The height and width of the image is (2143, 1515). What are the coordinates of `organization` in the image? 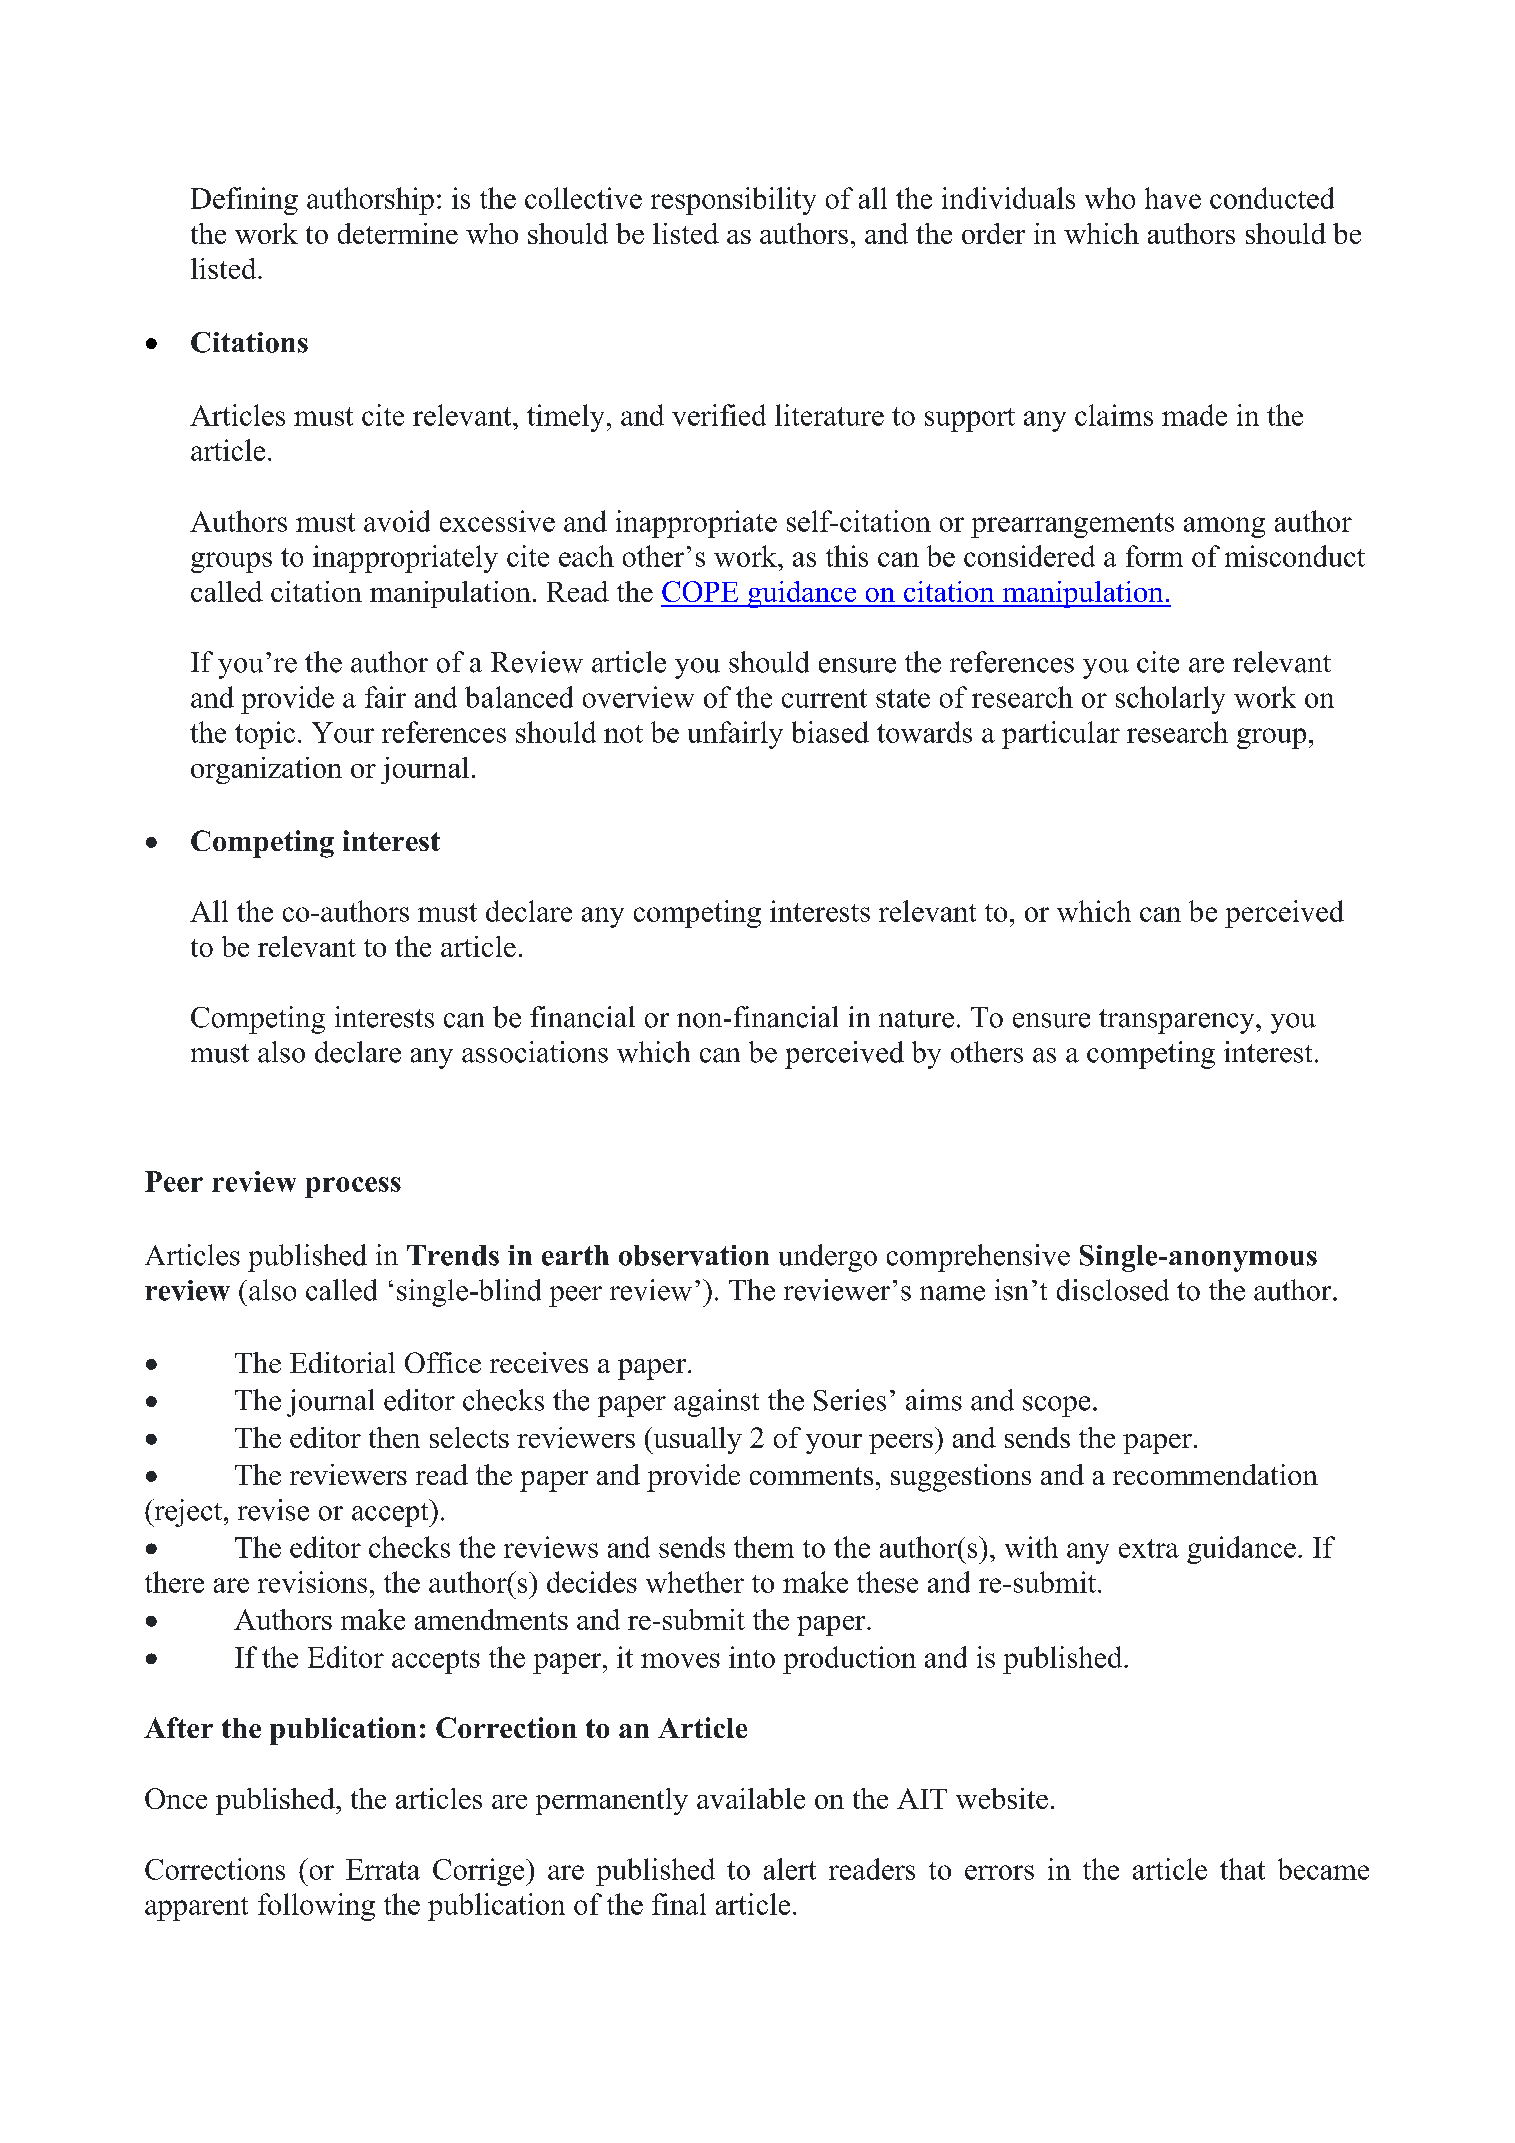 It's located at (266, 770).
